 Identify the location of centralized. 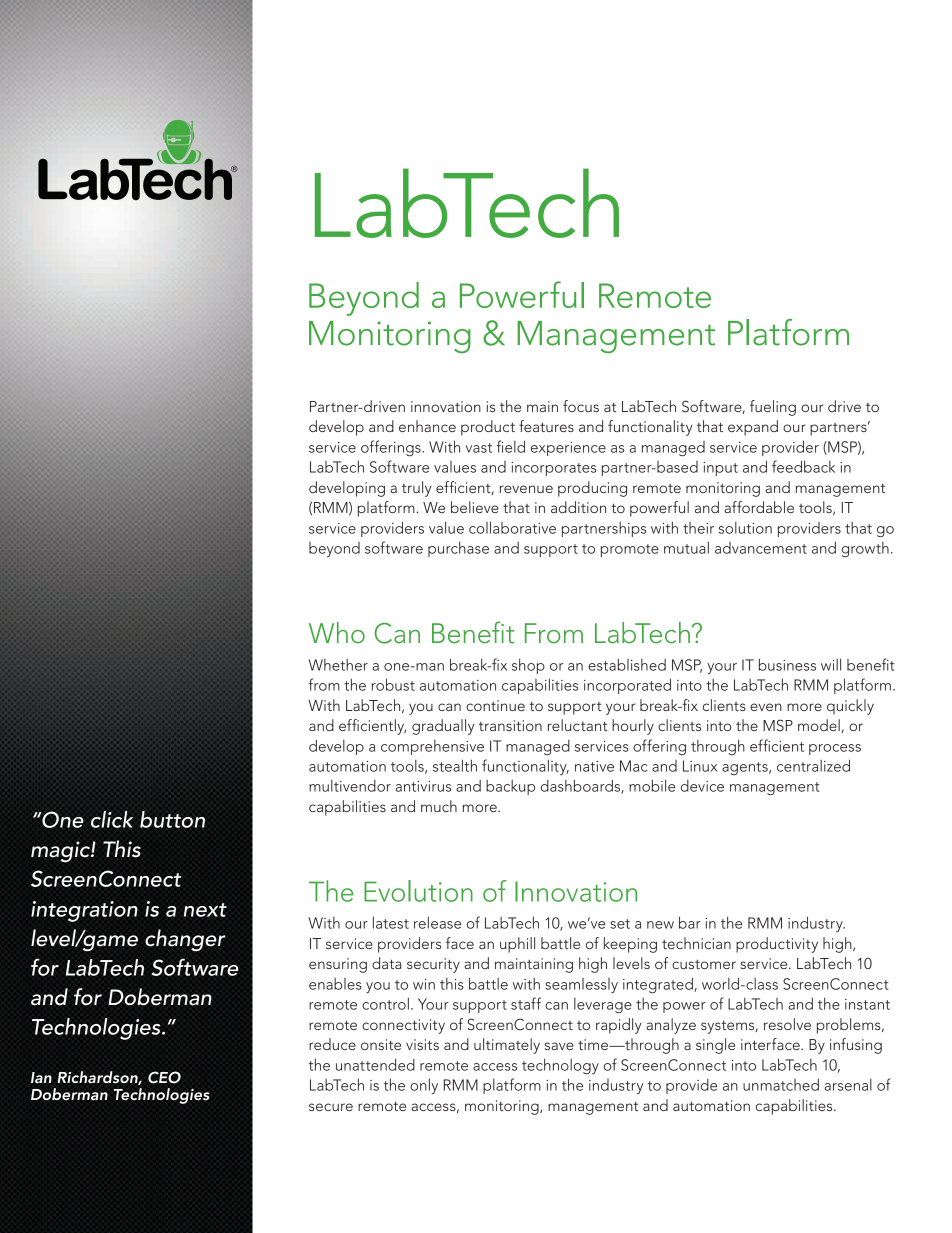
(813, 765).
